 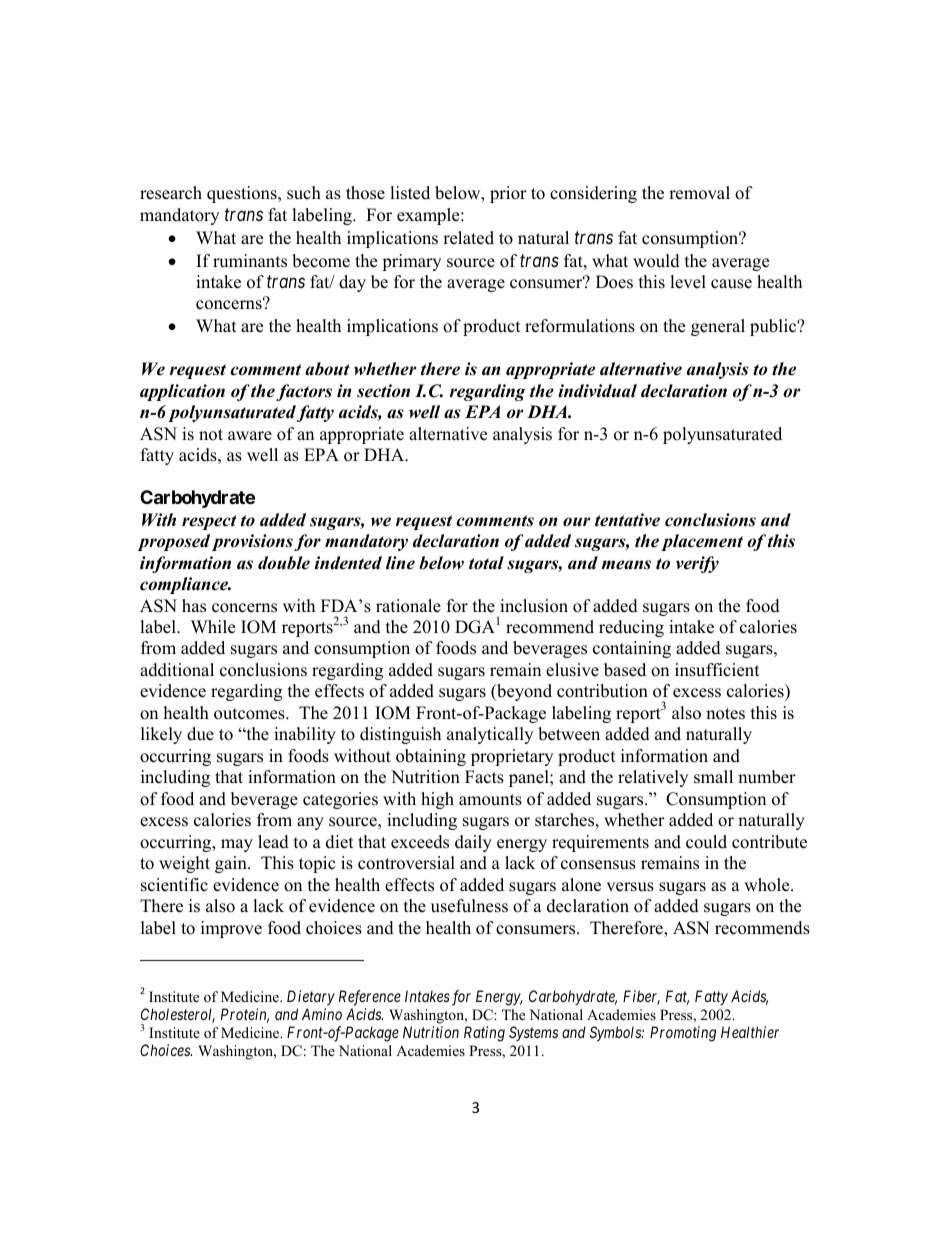 I want to click on analytically, so click(x=490, y=735).
